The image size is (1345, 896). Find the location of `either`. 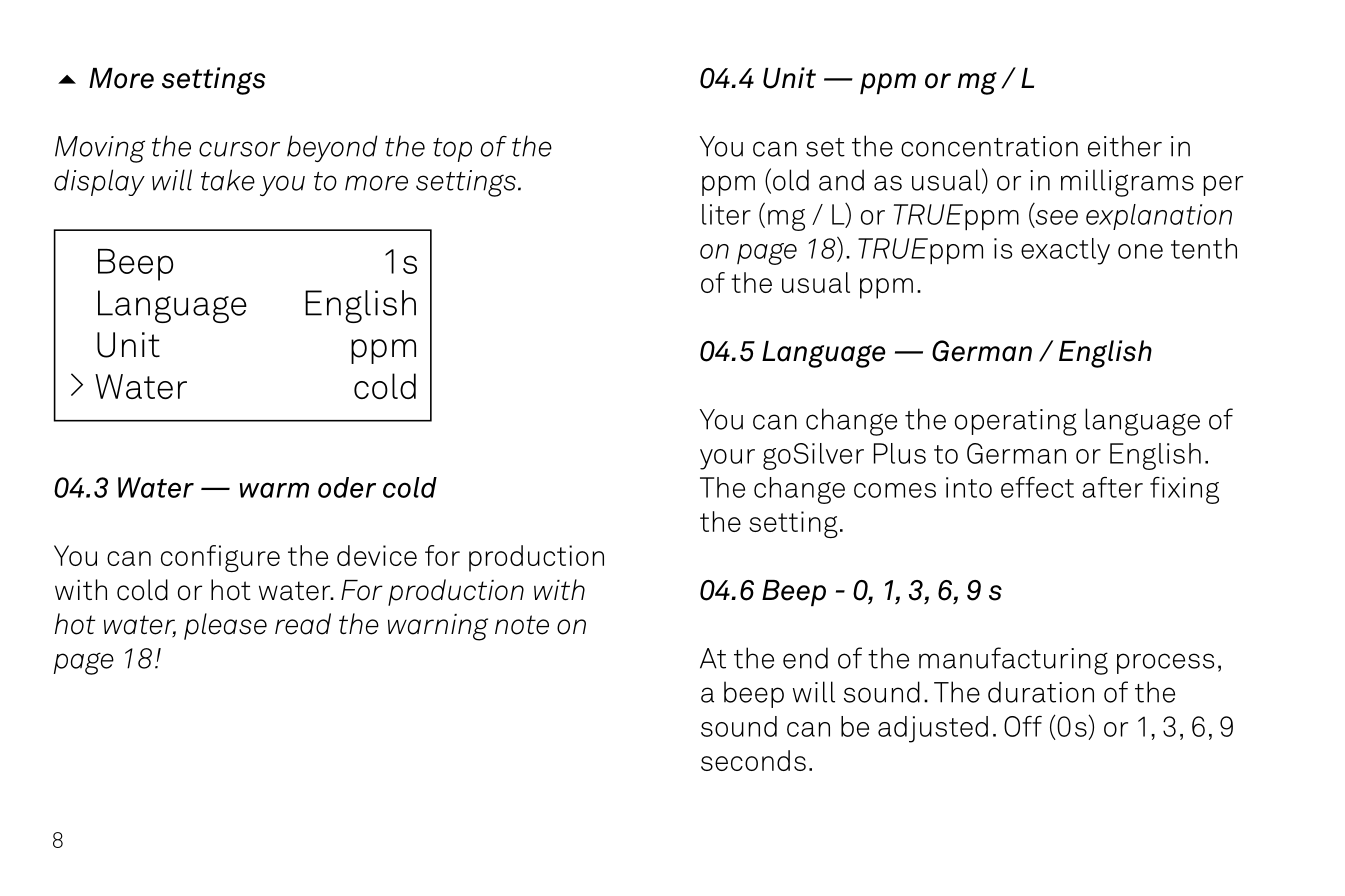

either is located at coordinates (1125, 146).
